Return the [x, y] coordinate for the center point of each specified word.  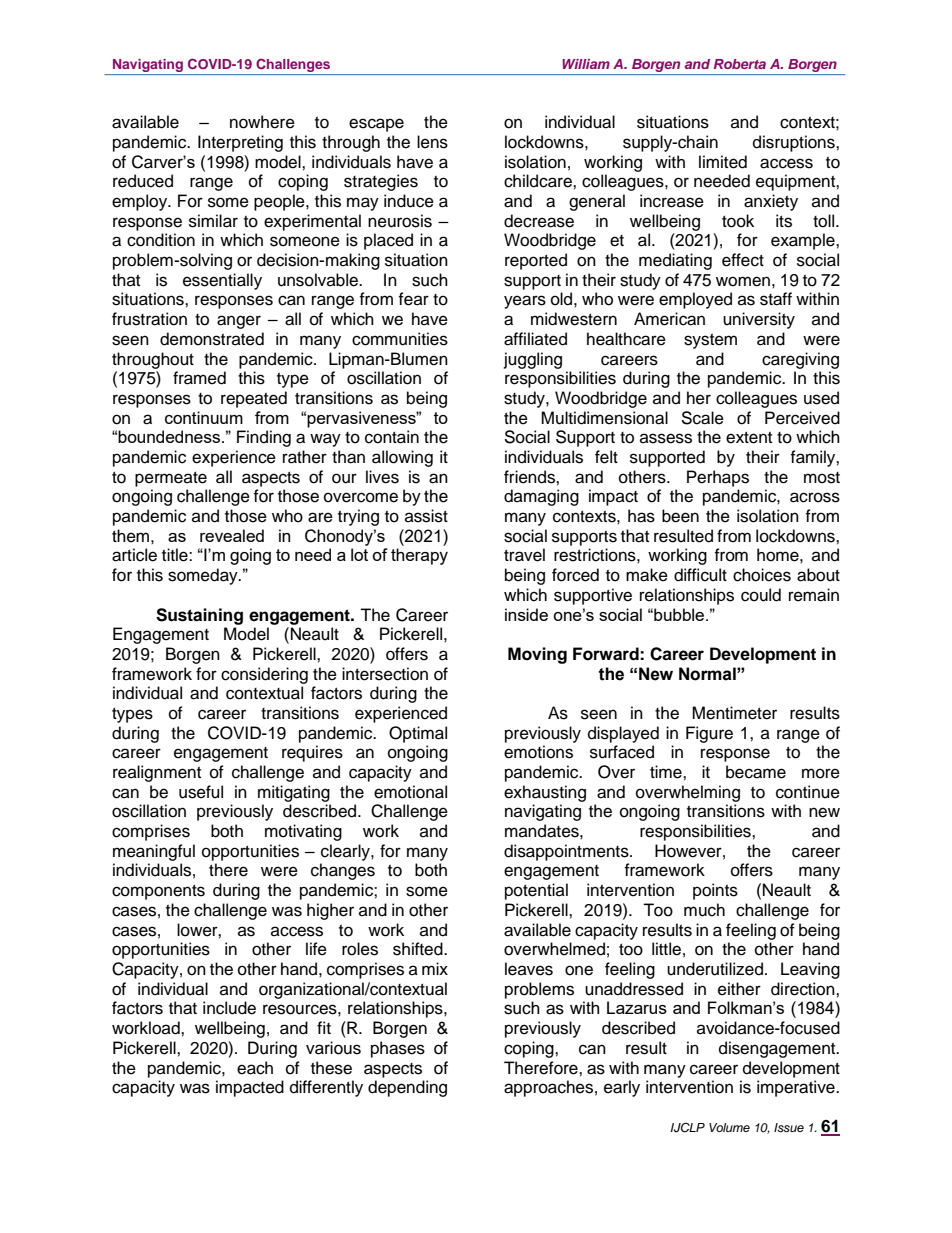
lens [432, 142]
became [756, 772]
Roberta [740, 64]
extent [749, 438]
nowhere [262, 122]
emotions [538, 752]
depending [407, 1088]
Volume [729, 1127]
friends [530, 477]
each [255, 1068]
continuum [204, 417]
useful [201, 792]
